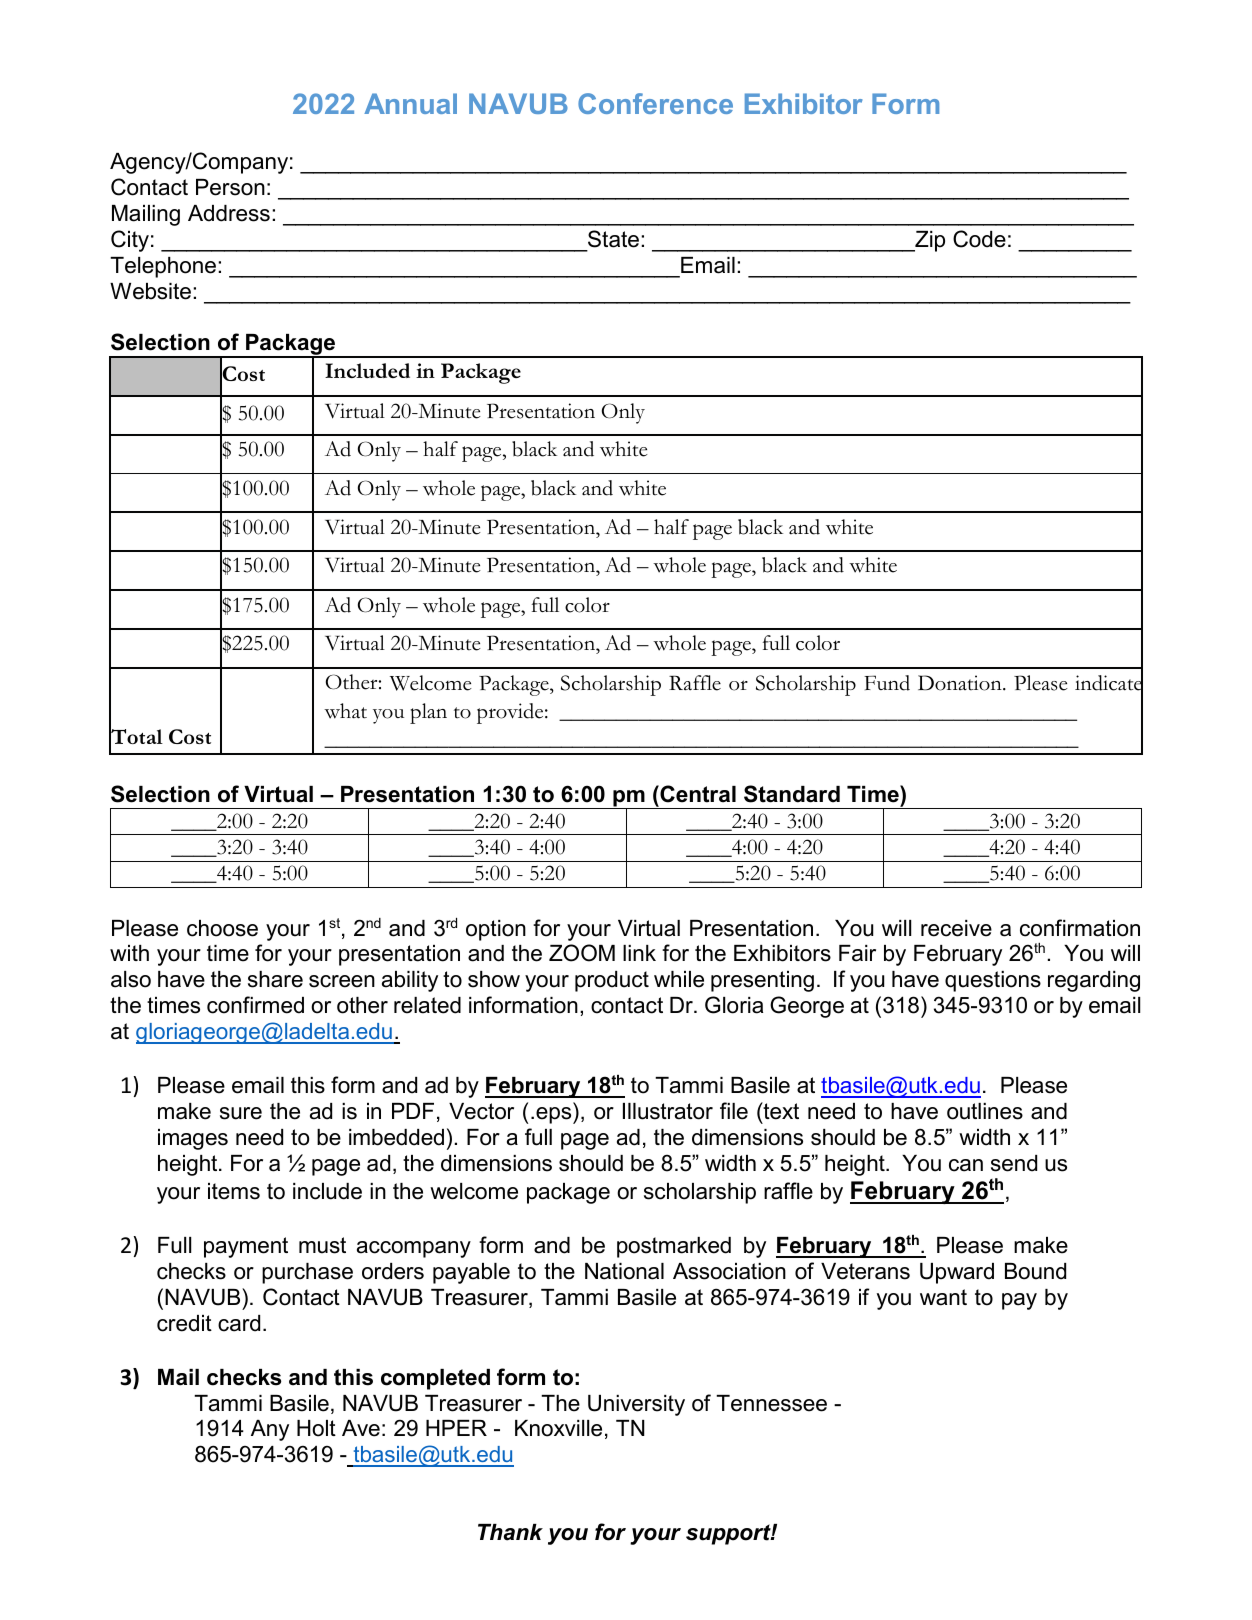 The height and width of the screenshot is (1620, 1252). Describe the element at coordinates (979, 239) in the screenshot. I see `Code` at that location.
